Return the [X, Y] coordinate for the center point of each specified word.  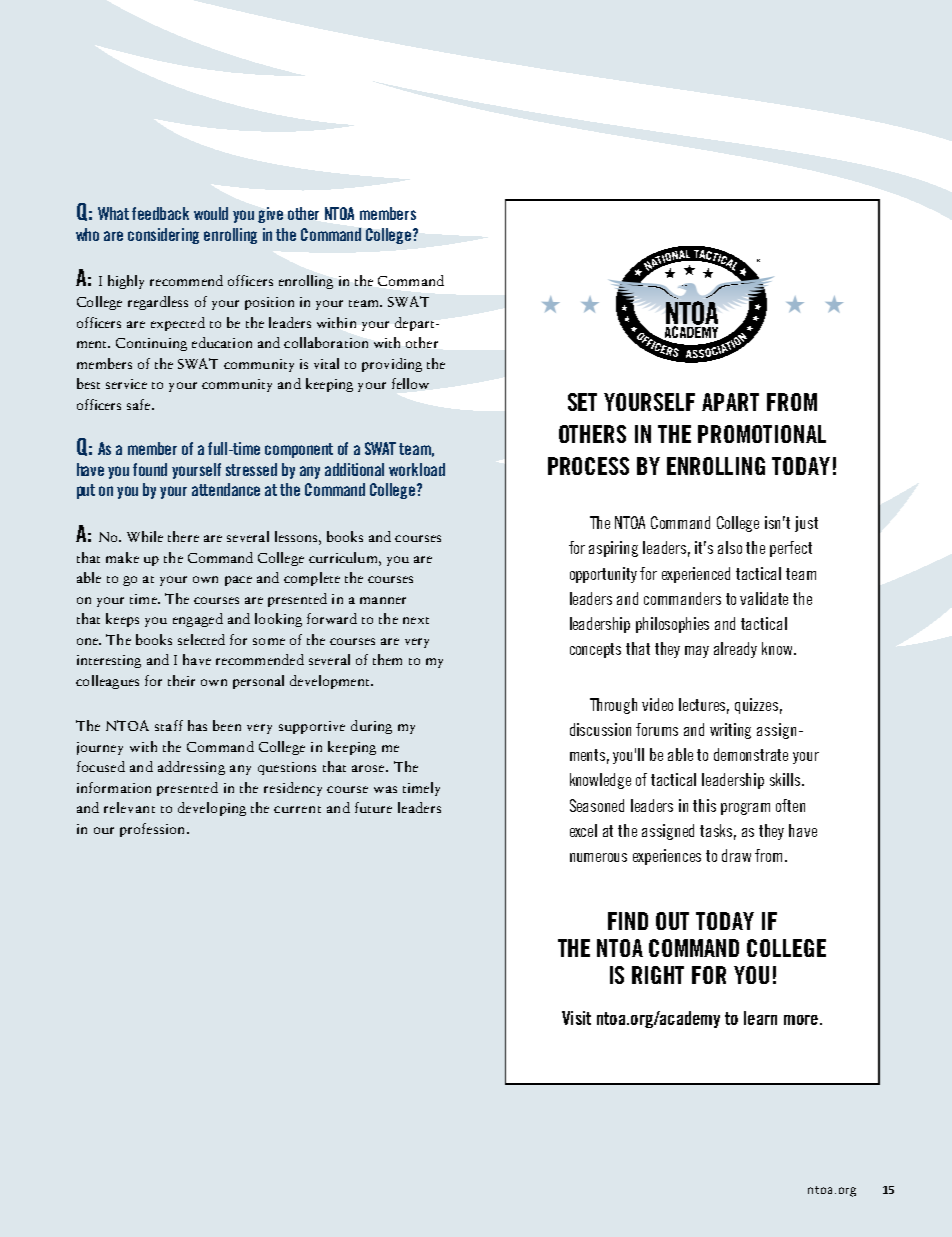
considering [163, 236]
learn [760, 1018]
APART [730, 402]
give [270, 215]
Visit [576, 1018]
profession [152, 830]
